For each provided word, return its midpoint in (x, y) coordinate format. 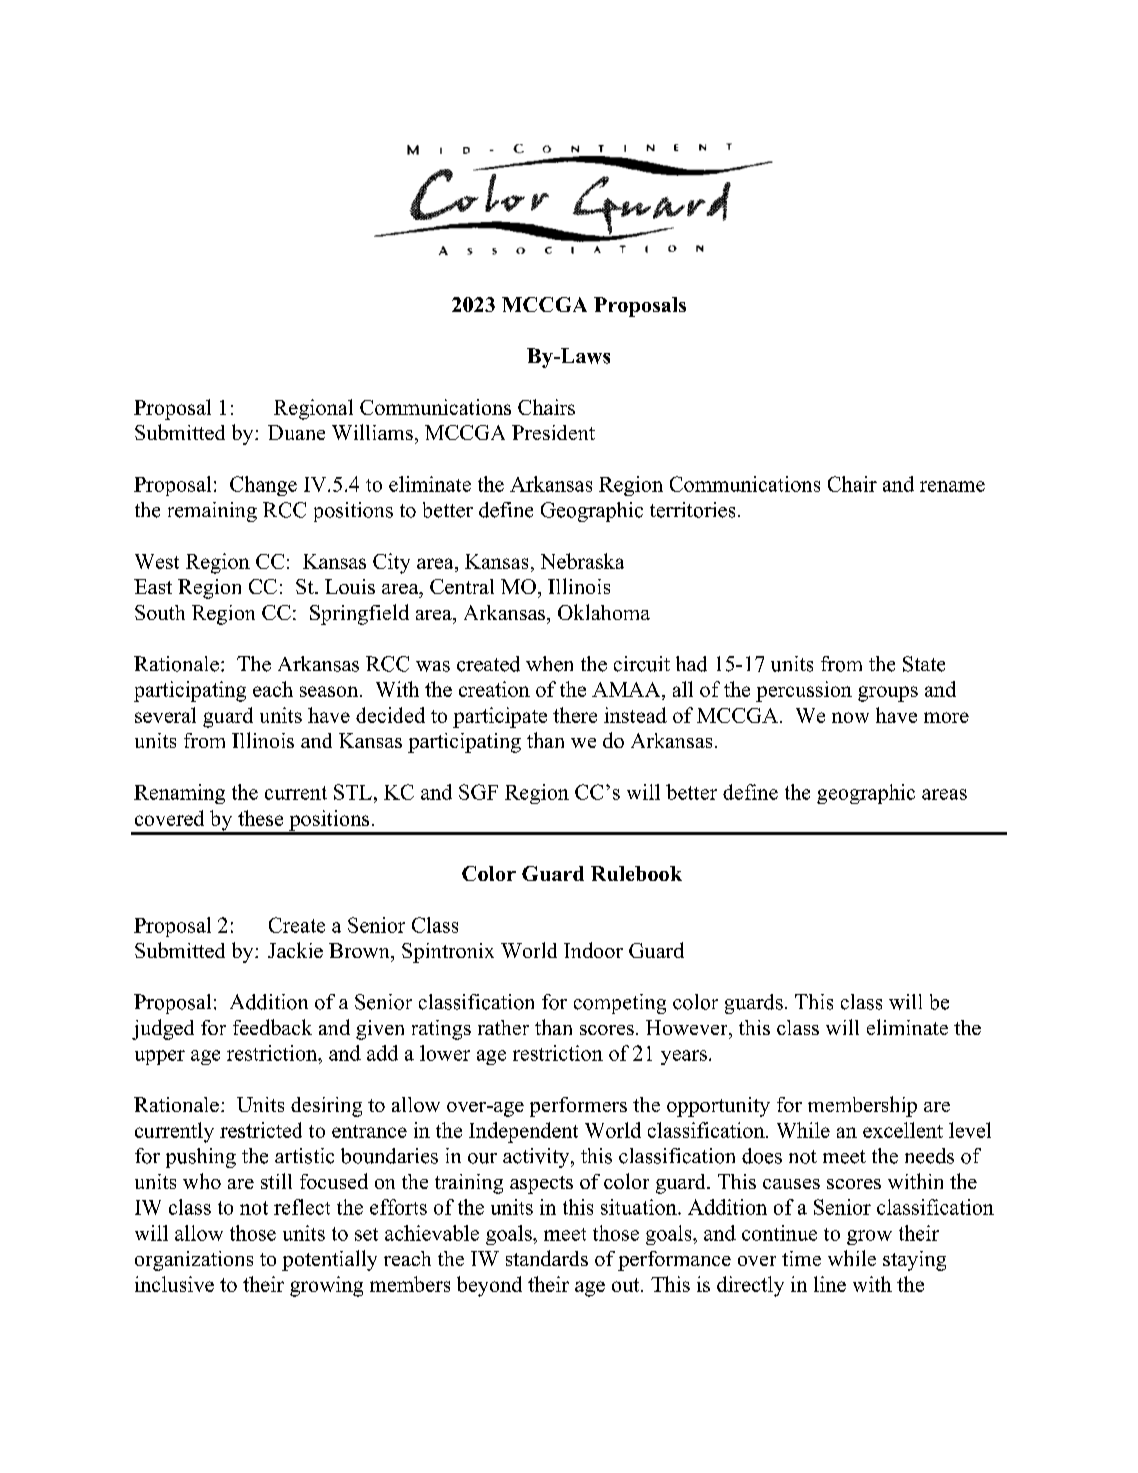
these (260, 818)
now (850, 717)
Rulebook (636, 873)
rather (503, 1027)
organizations (194, 1261)
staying (914, 1261)
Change (263, 486)
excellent (903, 1130)
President (553, 432)
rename (952, 486)
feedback (272, 1027)
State (924, 664)
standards (547, 1258)
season (330, 691)
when (549, 664)
